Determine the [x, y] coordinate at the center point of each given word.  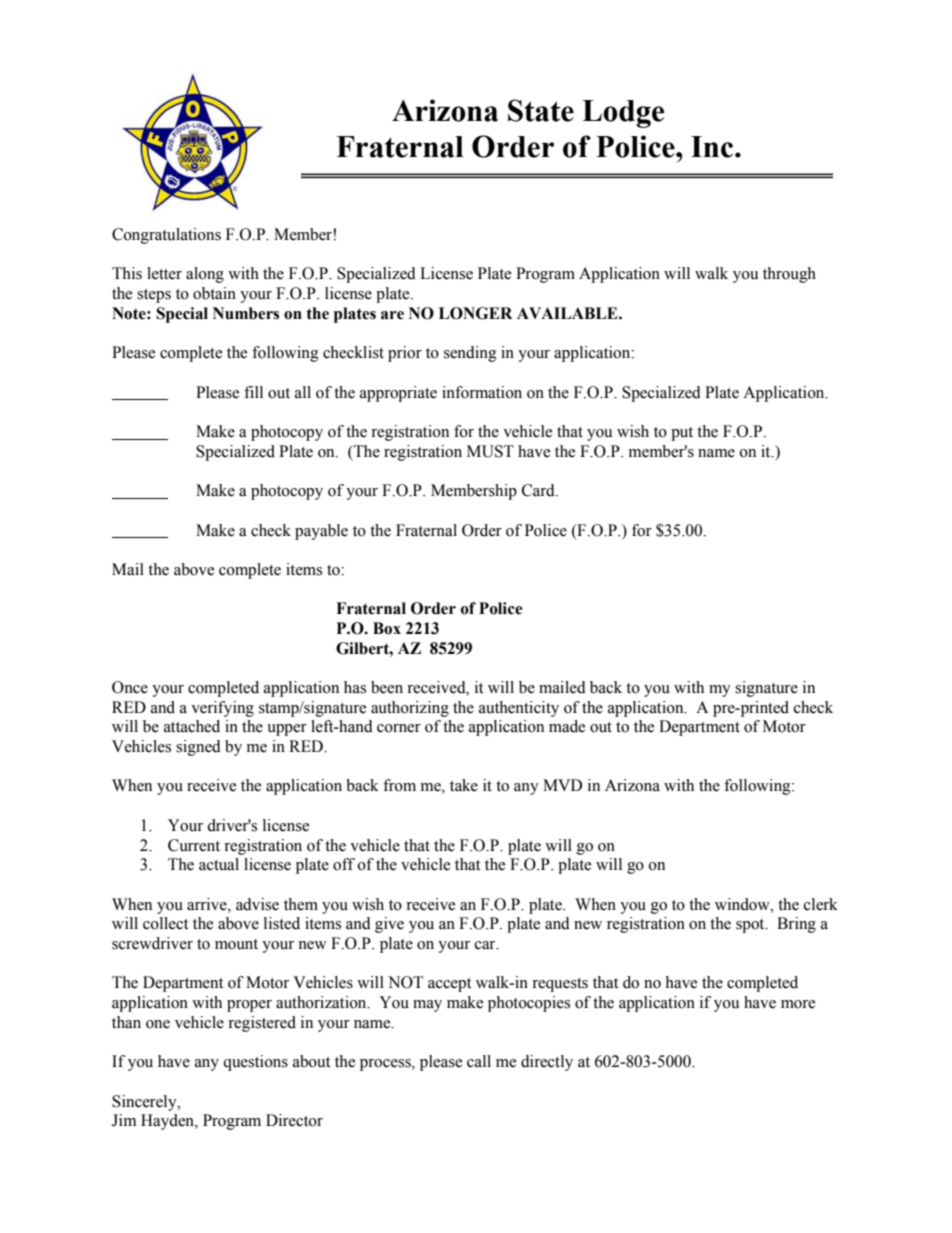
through [789, 275]
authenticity [519, 709]
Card [539, 490]
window [743, 904]
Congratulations [166, 236]
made [567, 726]
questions [255, 1063]
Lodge [623, 114]
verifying [222, 709]
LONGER [476, 313]
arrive [208, 904]
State [541, 110]
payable [321, 532]
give [389, 925]
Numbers [246, 313]
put [682, 434]
